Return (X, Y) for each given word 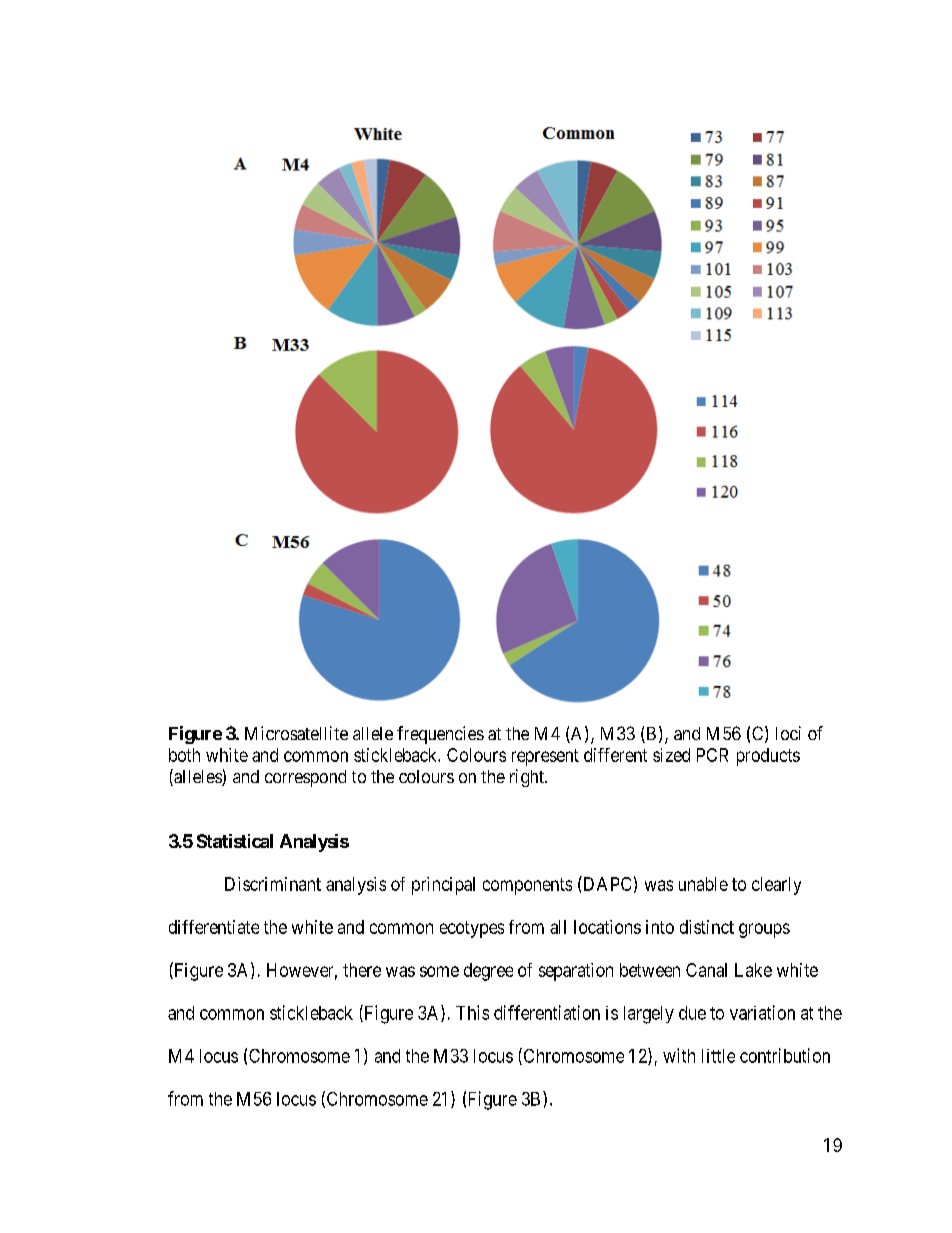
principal (443, 886)
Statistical (235, 841)
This (472, 1012)
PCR (712, 755)
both (184, 755)
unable (703, 884)
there (362, 970)
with (679, 1055)
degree (488, 972)
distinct (707, 927)
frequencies (440, 735)
